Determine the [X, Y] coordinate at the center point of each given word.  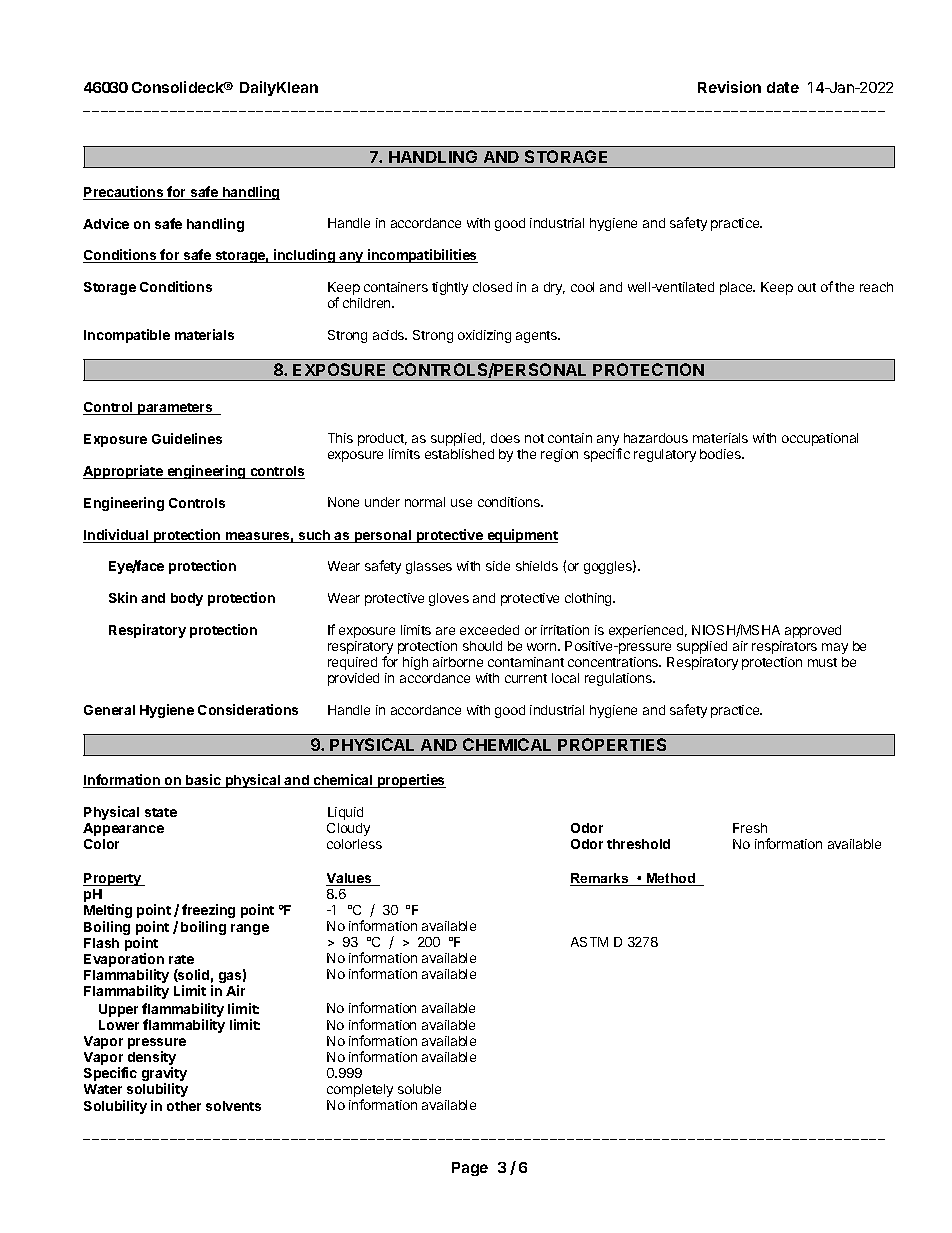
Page [470, 1169]
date [783, 87]
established [459, 454]
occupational [820, 439]
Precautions [124, 193]
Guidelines [187, 438]
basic [203, 781]
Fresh [750, 828]
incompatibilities [422, 256]
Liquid [345, 813]
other [184, 1106]
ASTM [589, 942]
